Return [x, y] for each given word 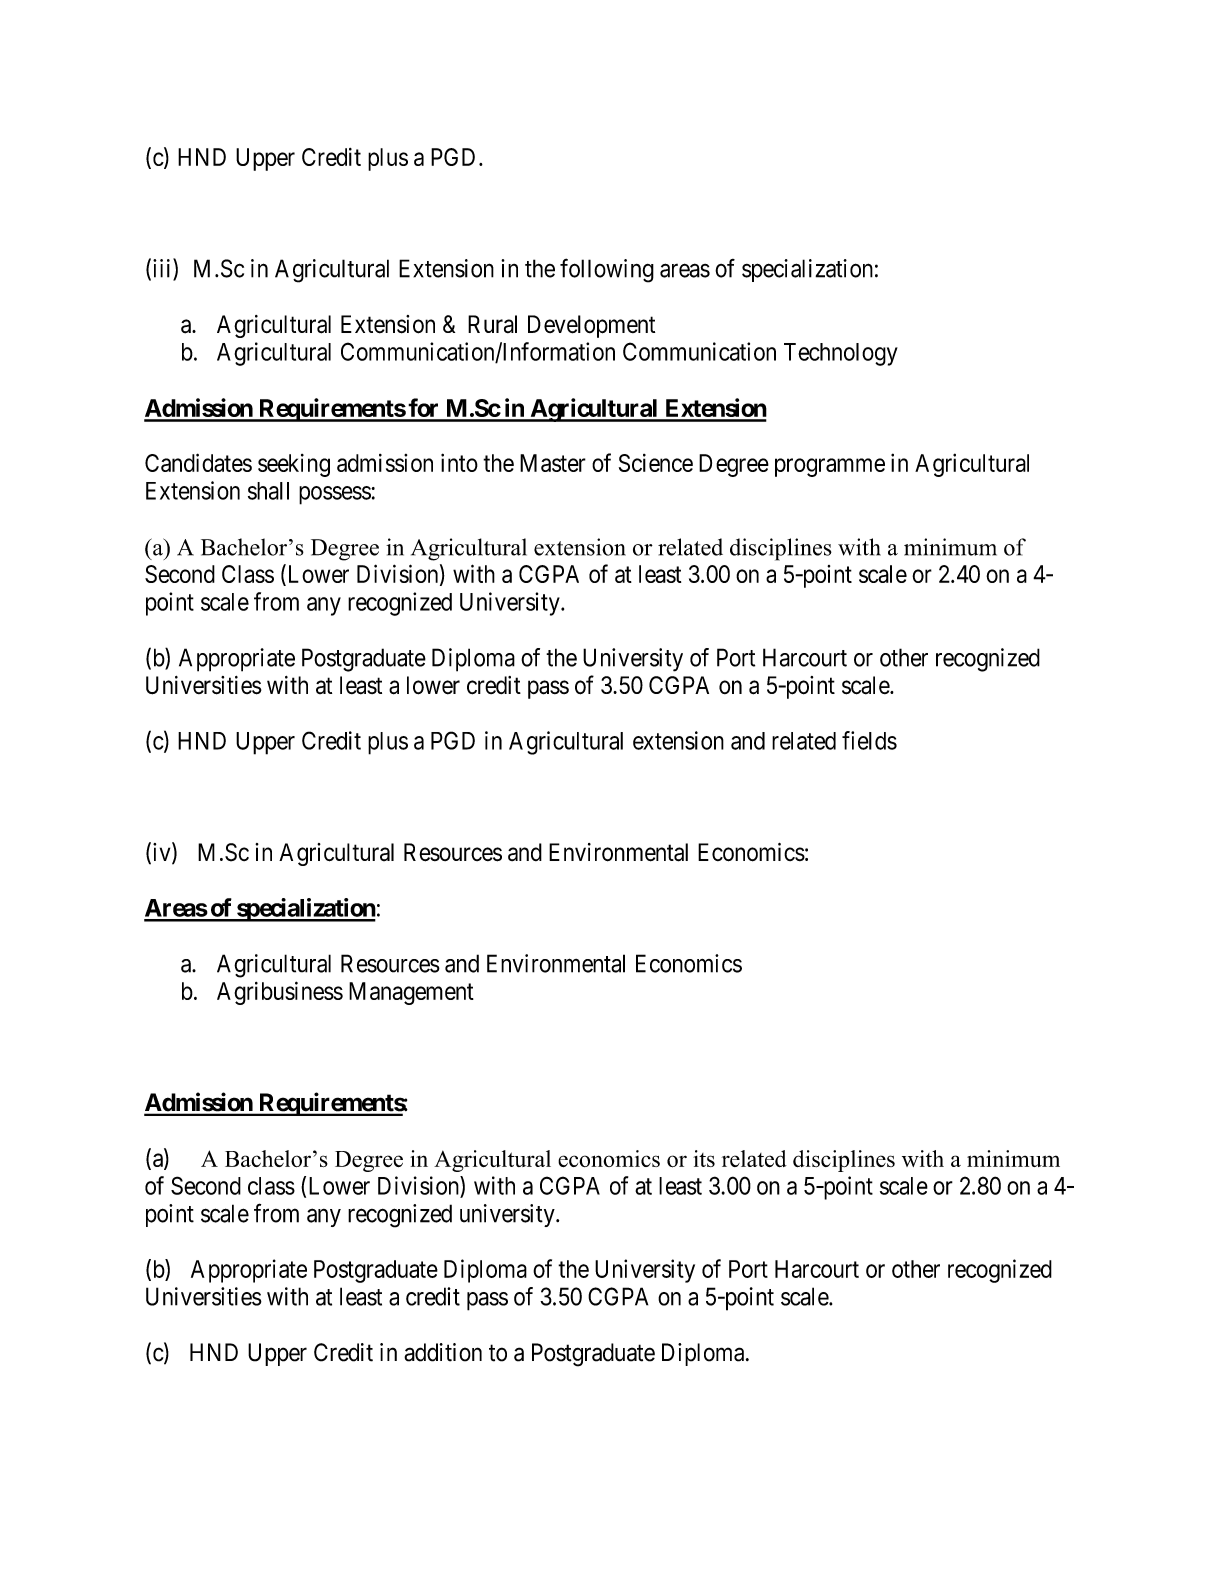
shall [268, 491]
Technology [841, 354]
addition [443, 1352]
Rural [492, 324]
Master [553, 463]
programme [830, 467]
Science [656, 463]
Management [411, 993]
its [704, 1158]
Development [591, 326]
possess [335, 495]
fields [869, 740]
